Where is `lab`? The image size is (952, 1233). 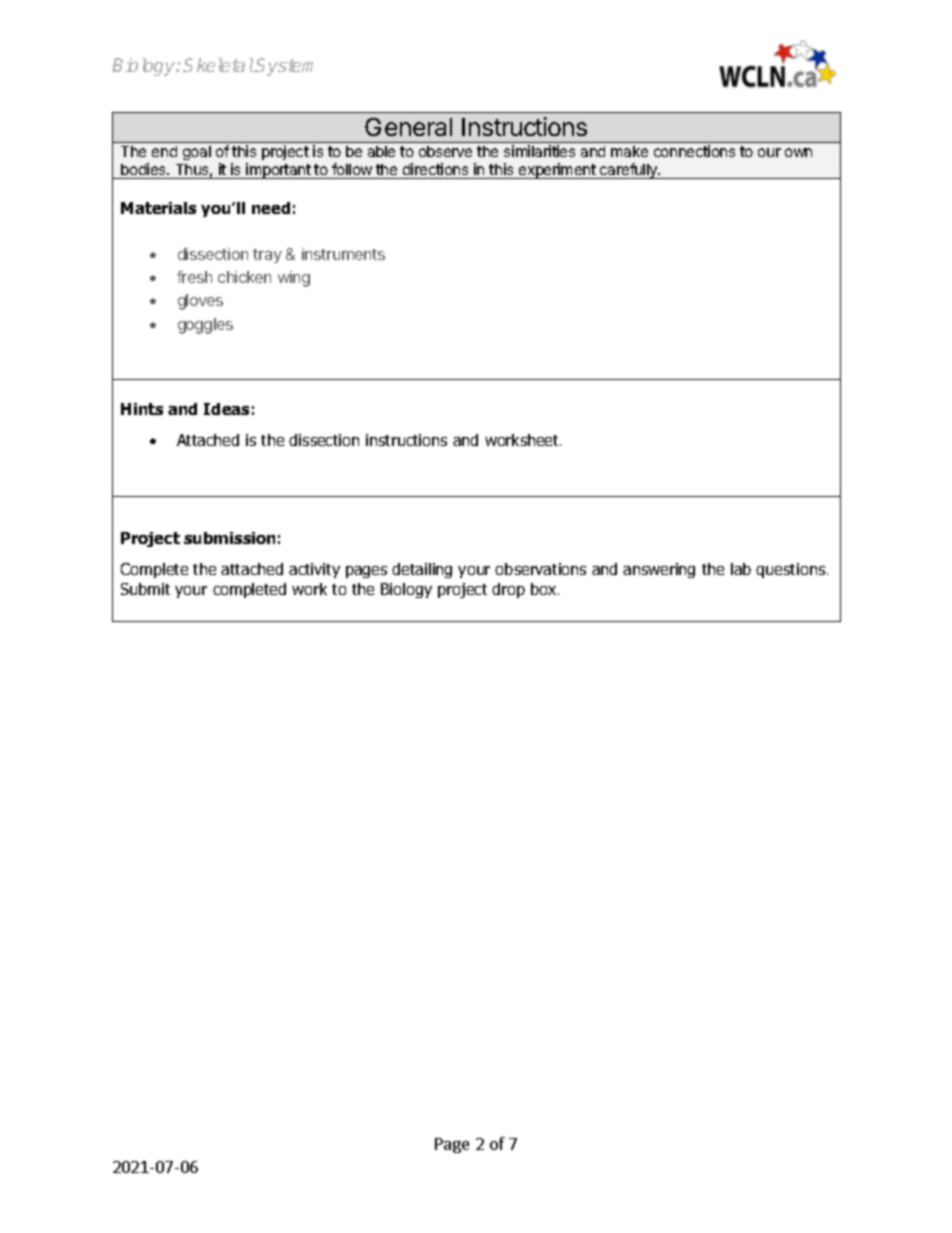 lab is located at coordinates (741, 569).
